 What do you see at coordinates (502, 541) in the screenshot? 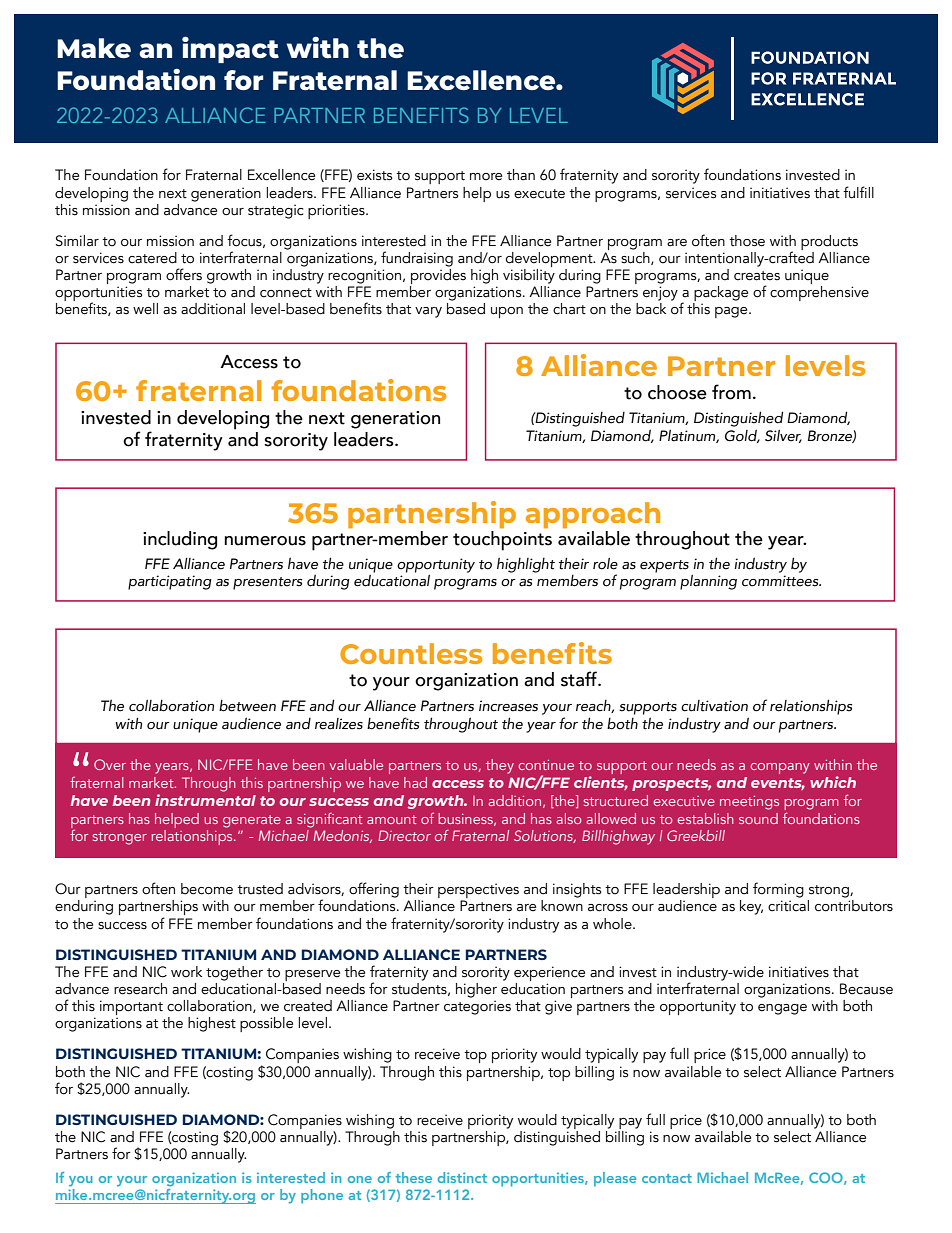
I see `touchpoints` at bounding box center [502, 541].
